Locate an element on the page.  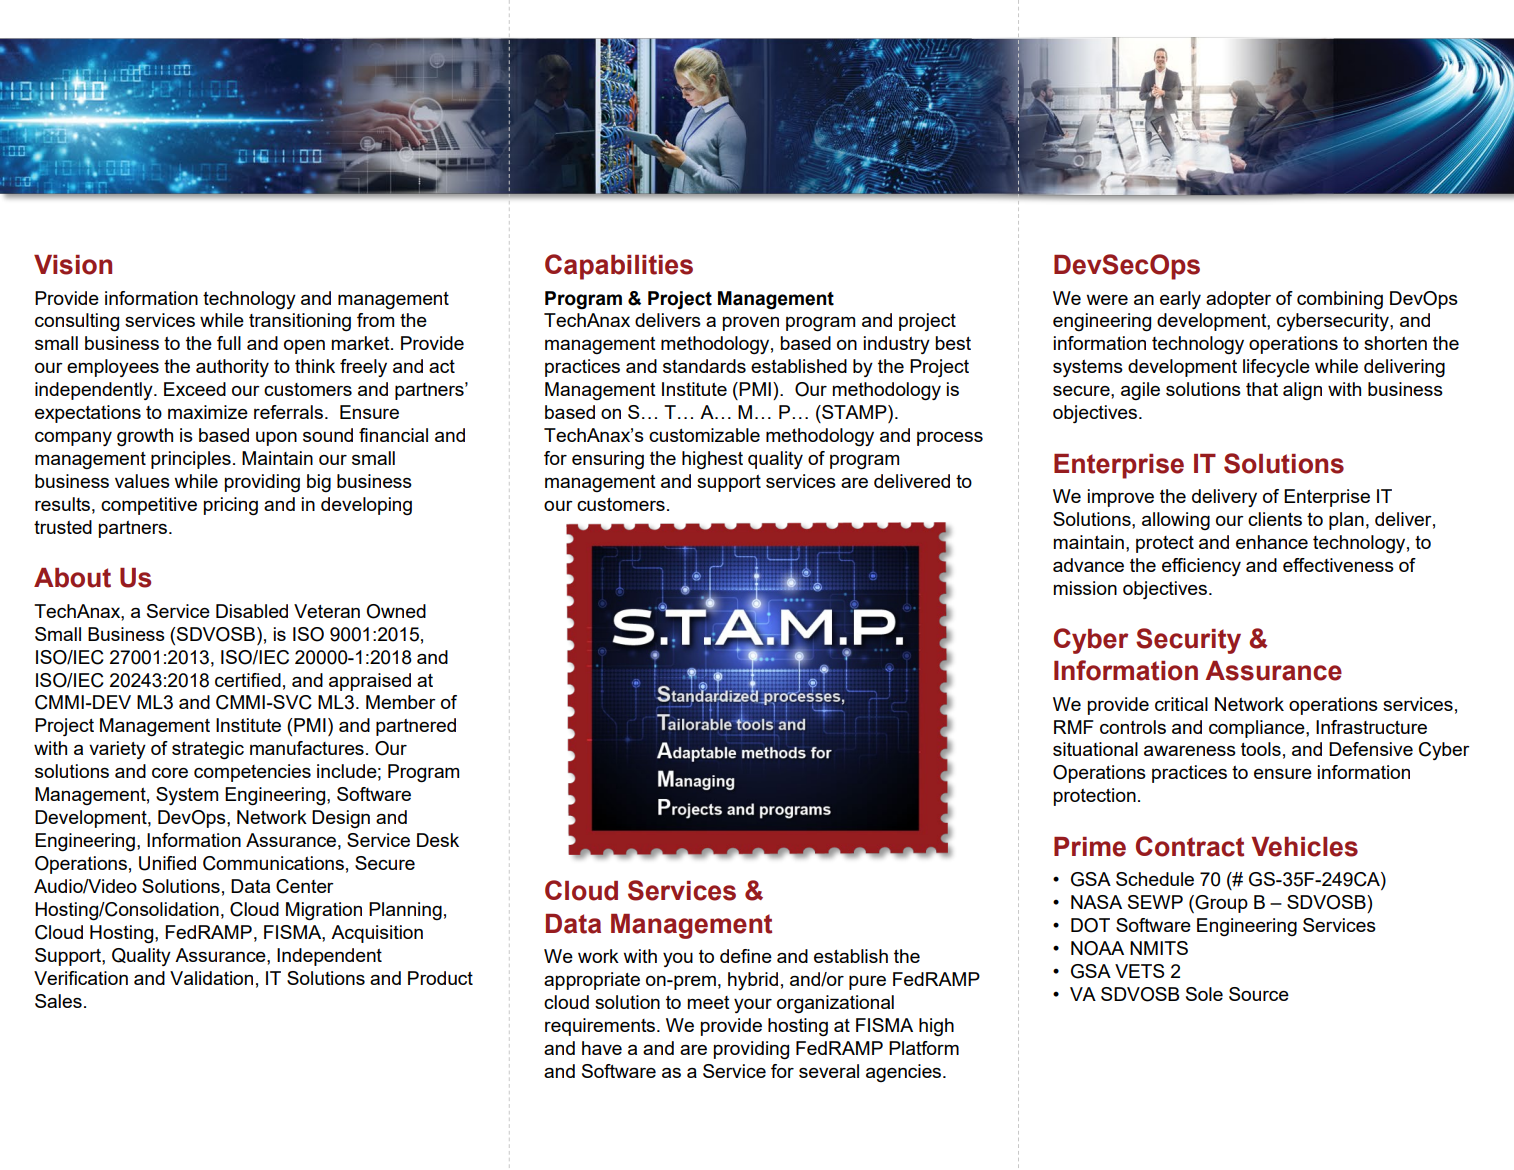
Source is located at coordinates (1259, 994).
